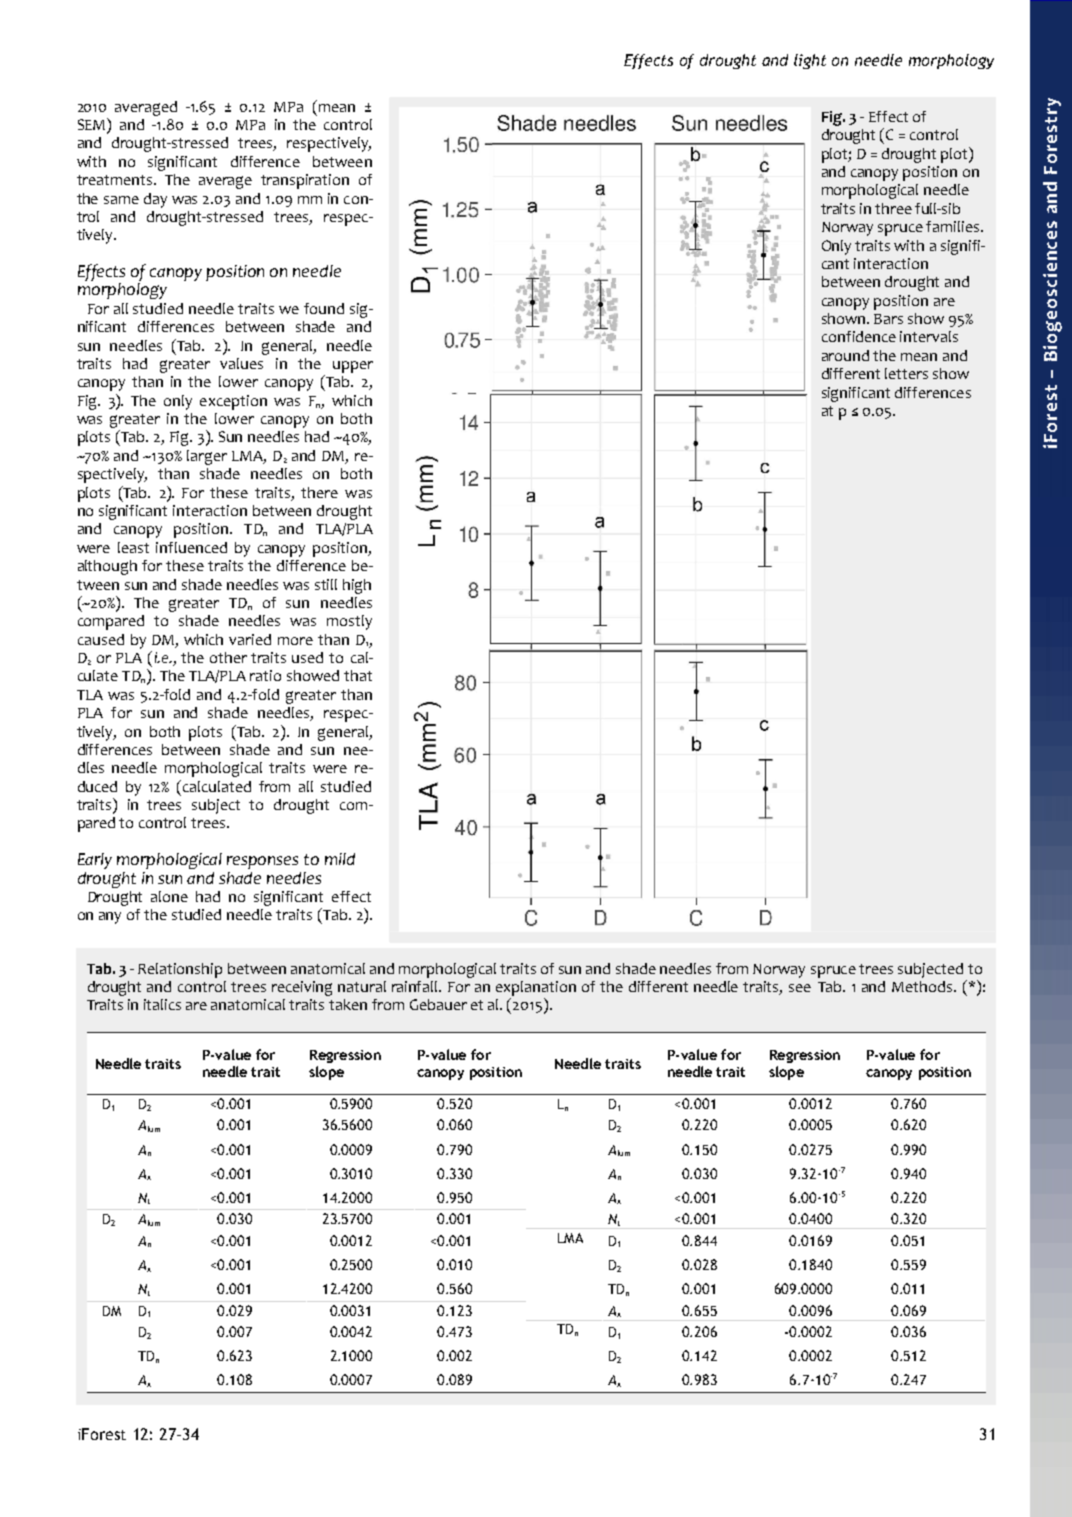 The height and width of the screenshot is (1517, 1072). Describe the element at coordinates (353, 367) in the screenshot. I see `upper` at that location.
